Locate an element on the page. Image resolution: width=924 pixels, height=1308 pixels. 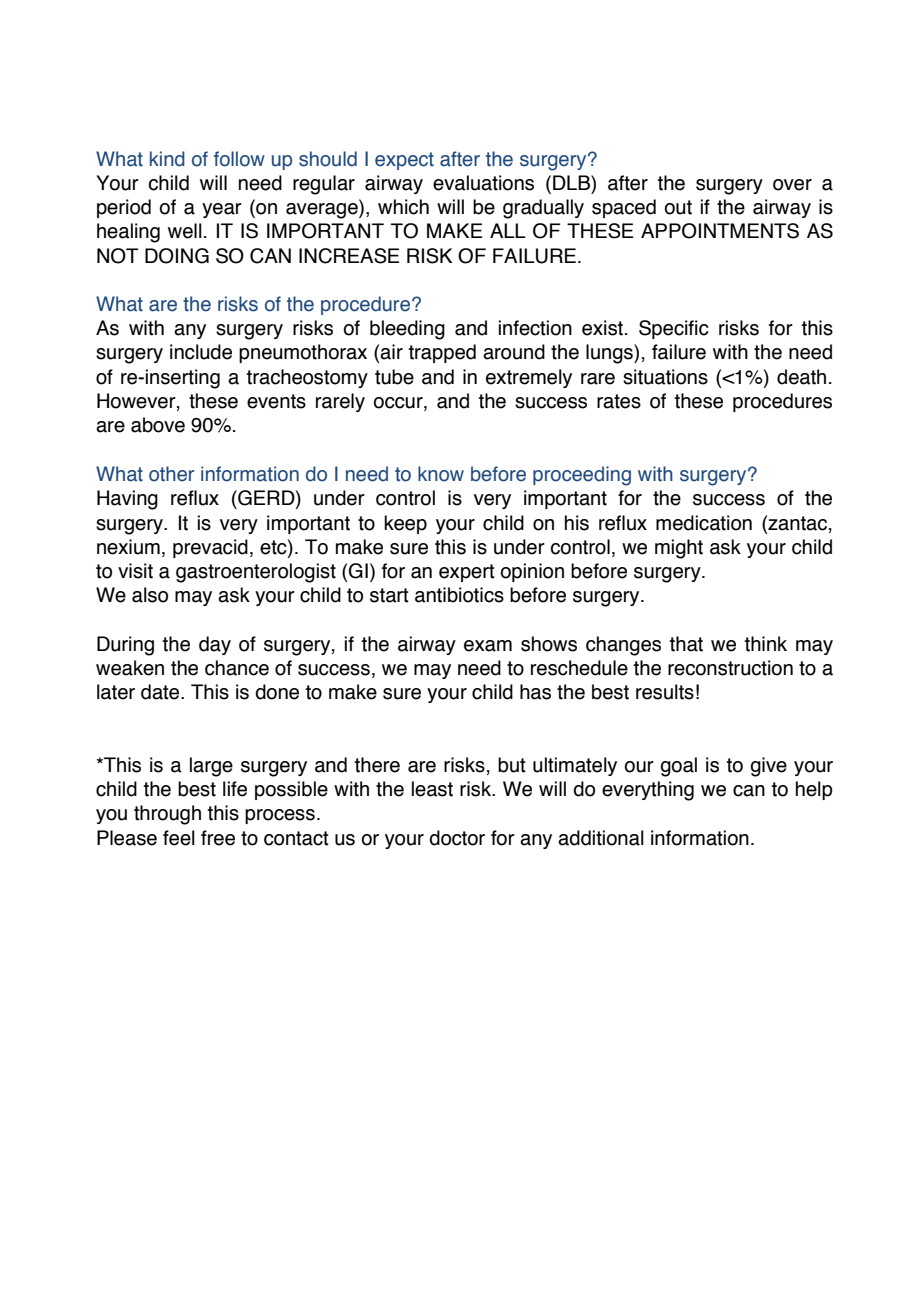
through is located at coordinates (167, 815).
